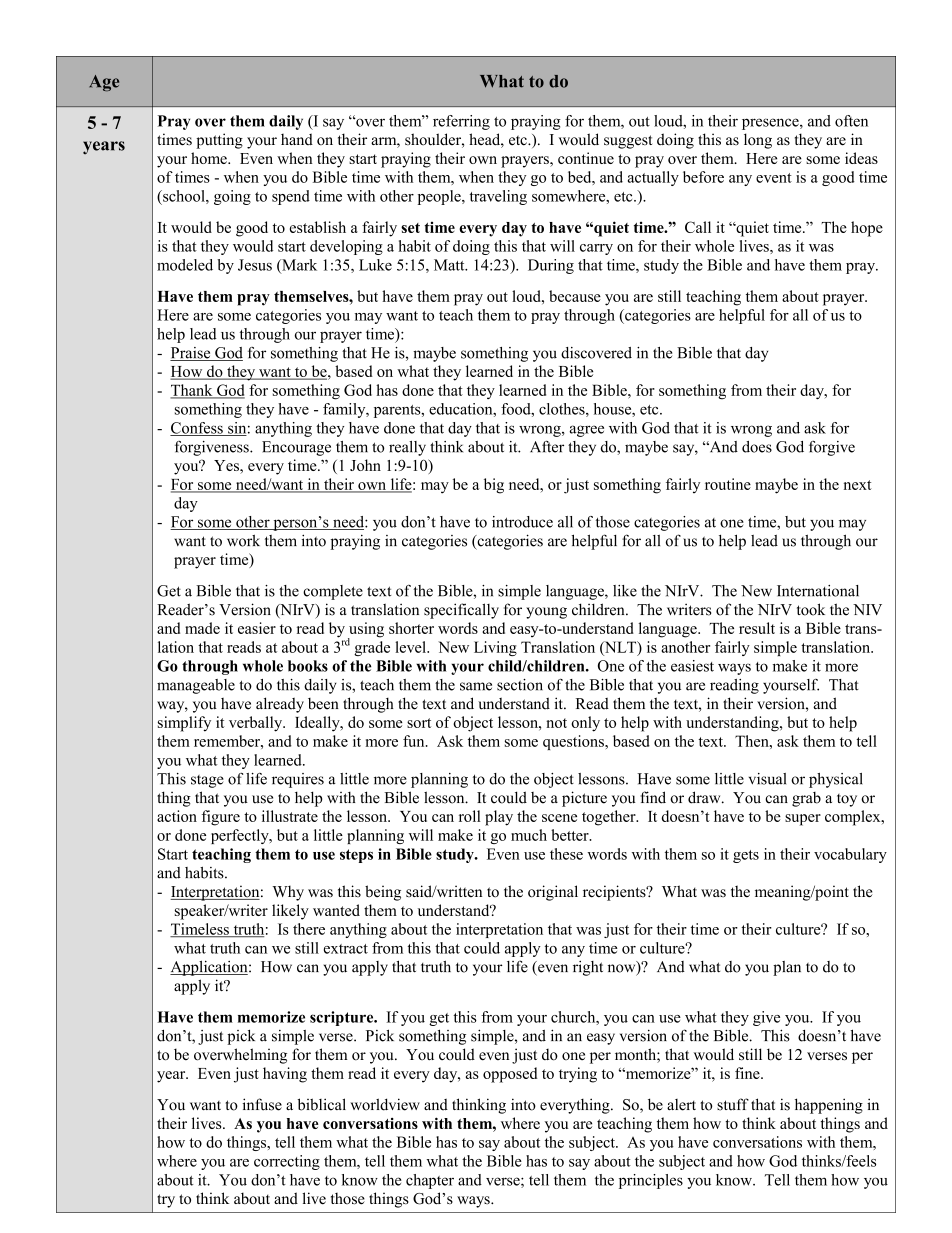  Describe the element at coordinates (757, 628) in the page. I see `result` at that location.
